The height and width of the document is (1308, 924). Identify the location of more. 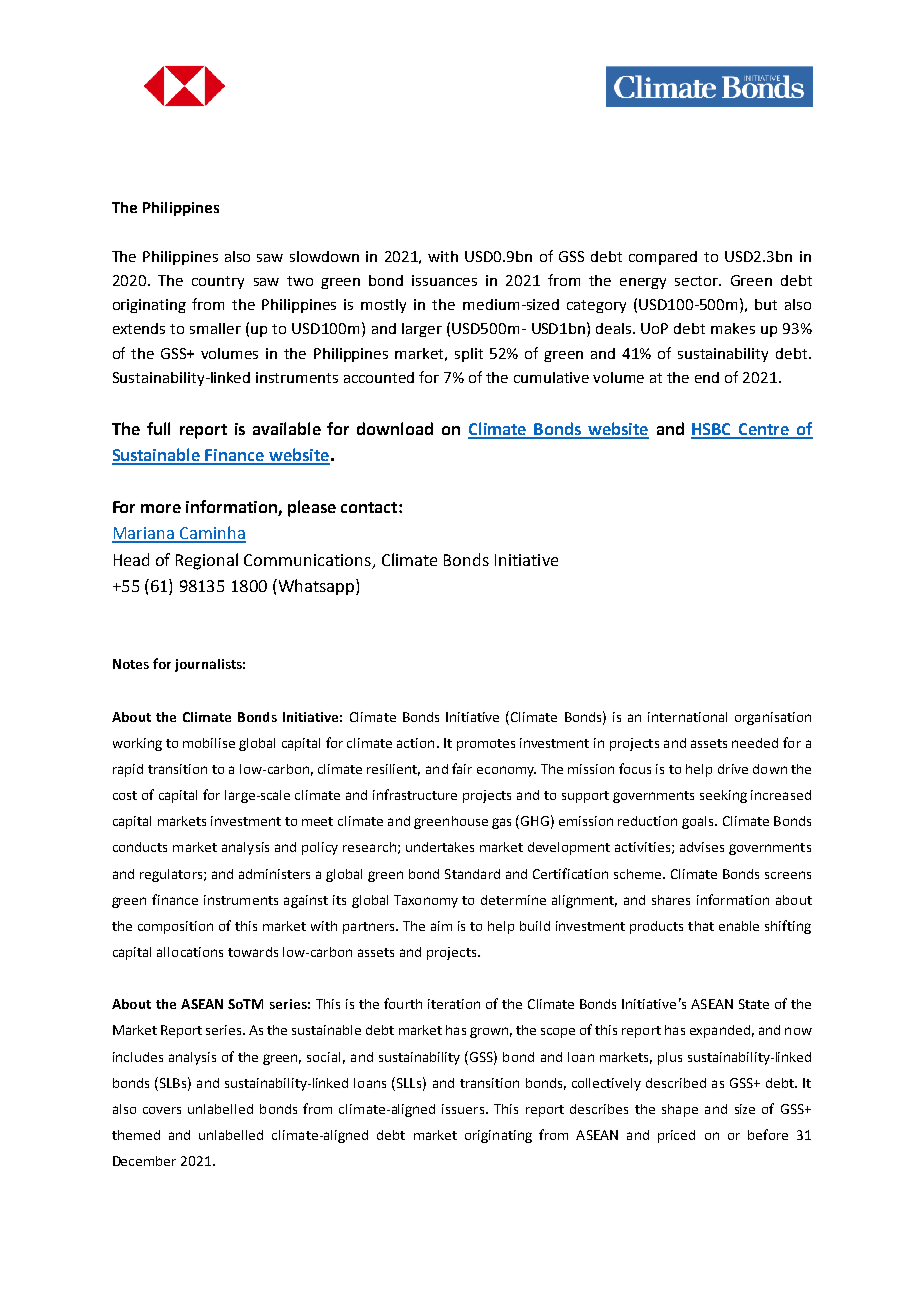
(161, 508).
